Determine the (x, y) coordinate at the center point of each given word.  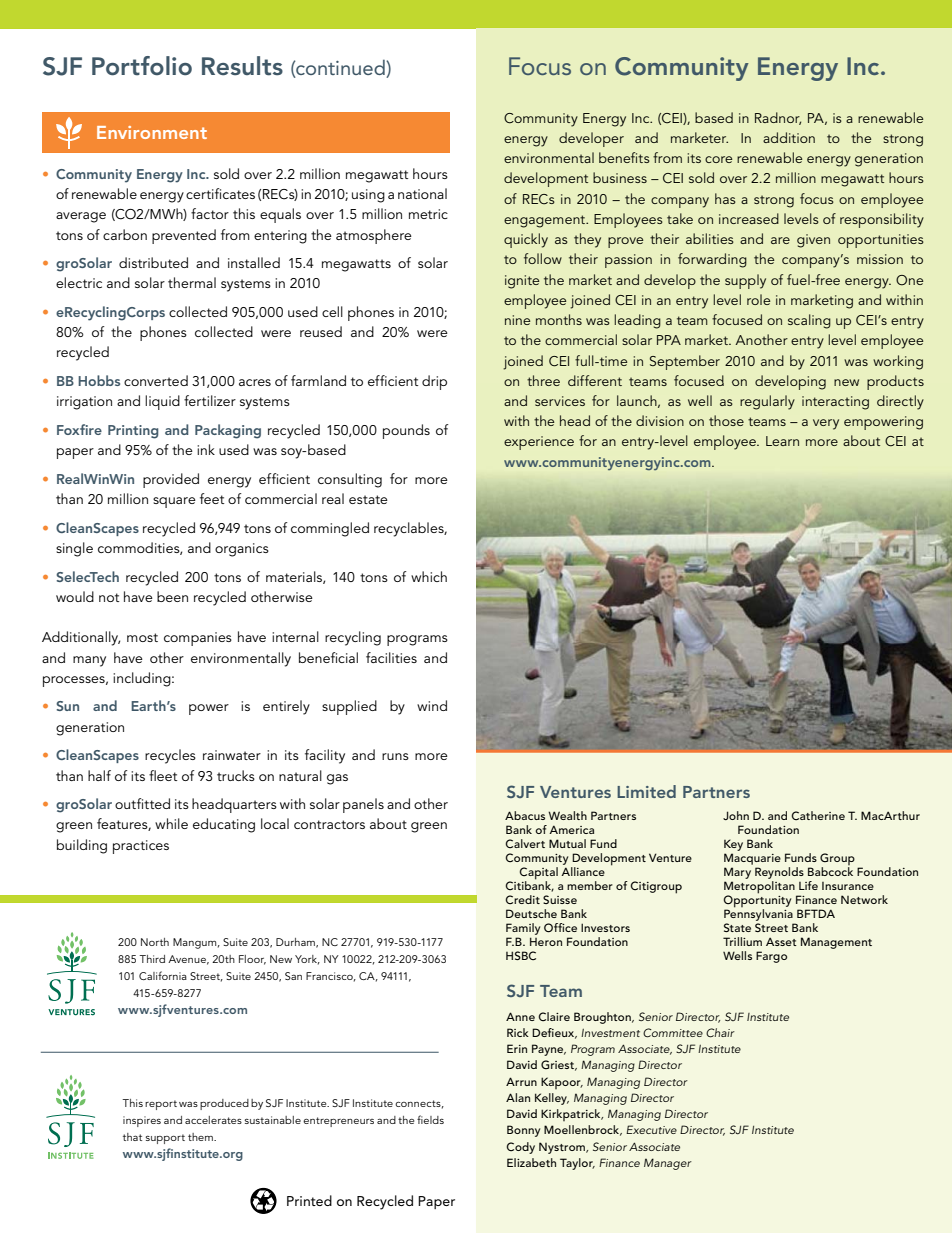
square (174, 502)
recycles (170, 756)
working (898, 362)
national (422, 193)
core (718, 159)
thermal (192, 282)
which (429, 576)
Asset (781, 941)
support (165, 1139)
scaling (809, 321)
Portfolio (142, 66)
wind (432, 705)
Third (152, 959)
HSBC (521, 956)
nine (517, 320)
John (736, 815)
